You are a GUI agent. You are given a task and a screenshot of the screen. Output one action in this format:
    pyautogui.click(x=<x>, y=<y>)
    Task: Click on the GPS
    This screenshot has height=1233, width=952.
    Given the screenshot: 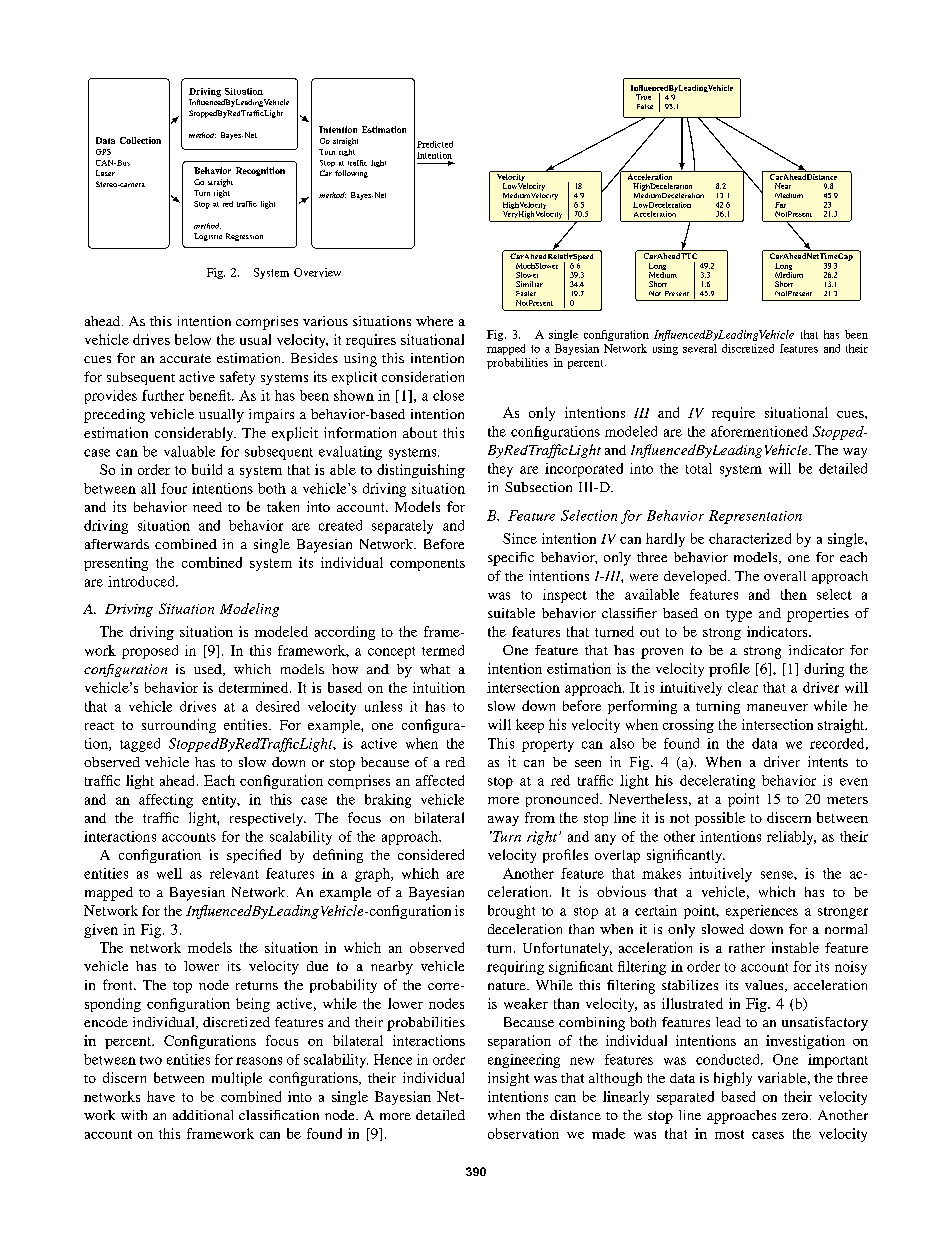 What is the action you would take?
    pyautogui.click(x=103, y=152)
